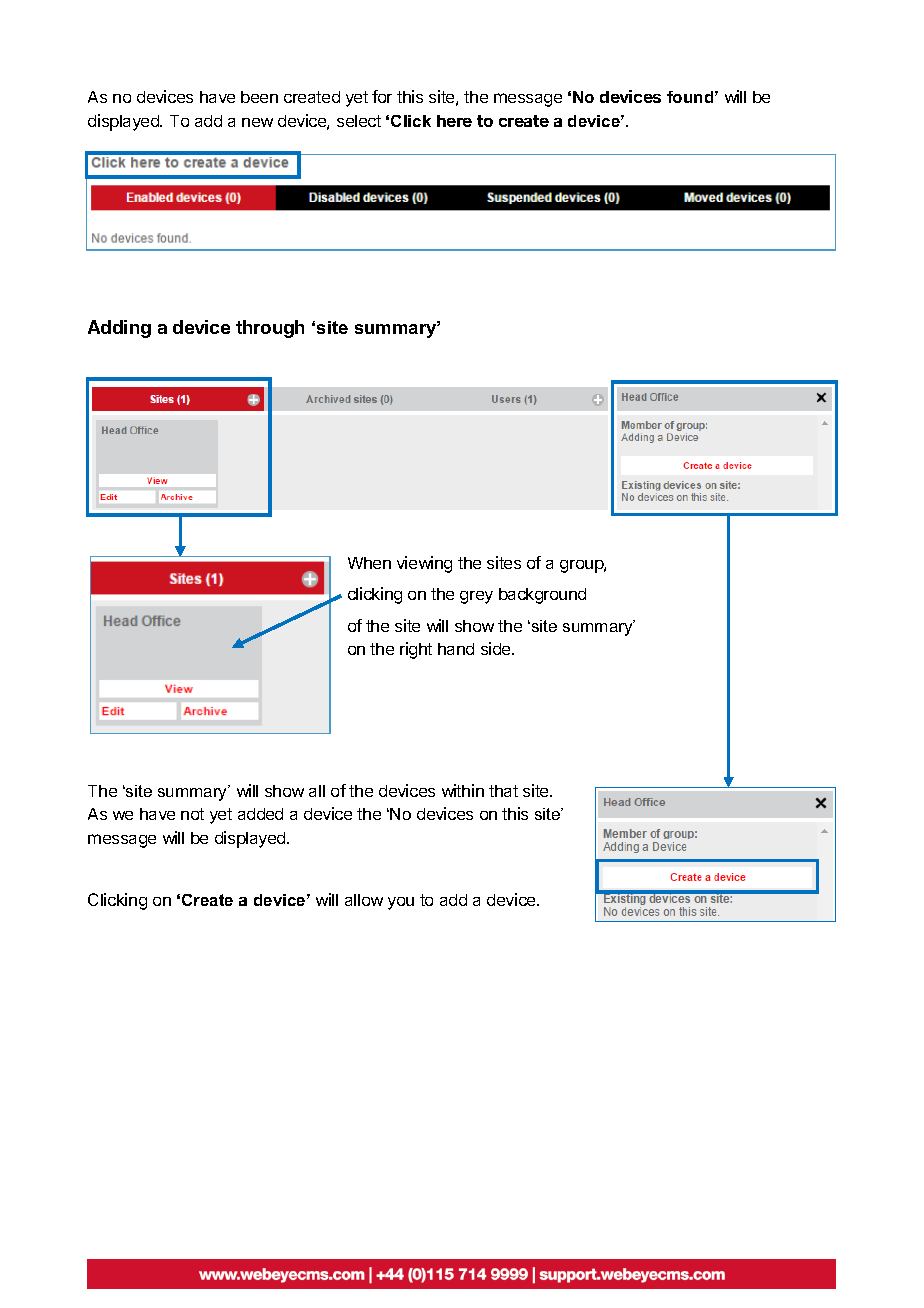 This screenshot has height=1308, width=924. I want to click on added, so click(260, 814).
